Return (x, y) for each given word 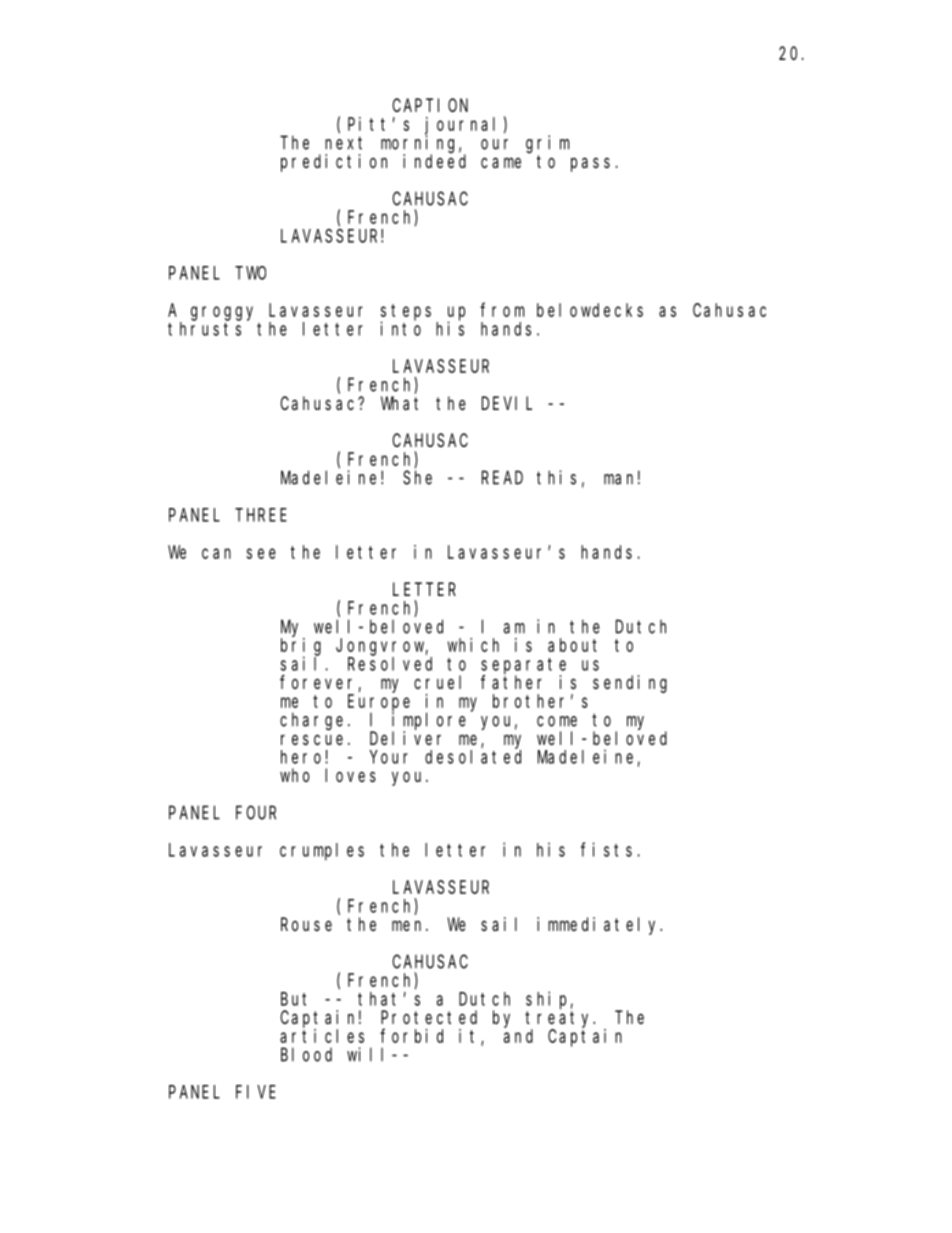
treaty (560, 1019)
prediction (334, 163)
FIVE (256, 1092)
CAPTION (430, 105)
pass (590, 164)
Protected (429, 1017)
